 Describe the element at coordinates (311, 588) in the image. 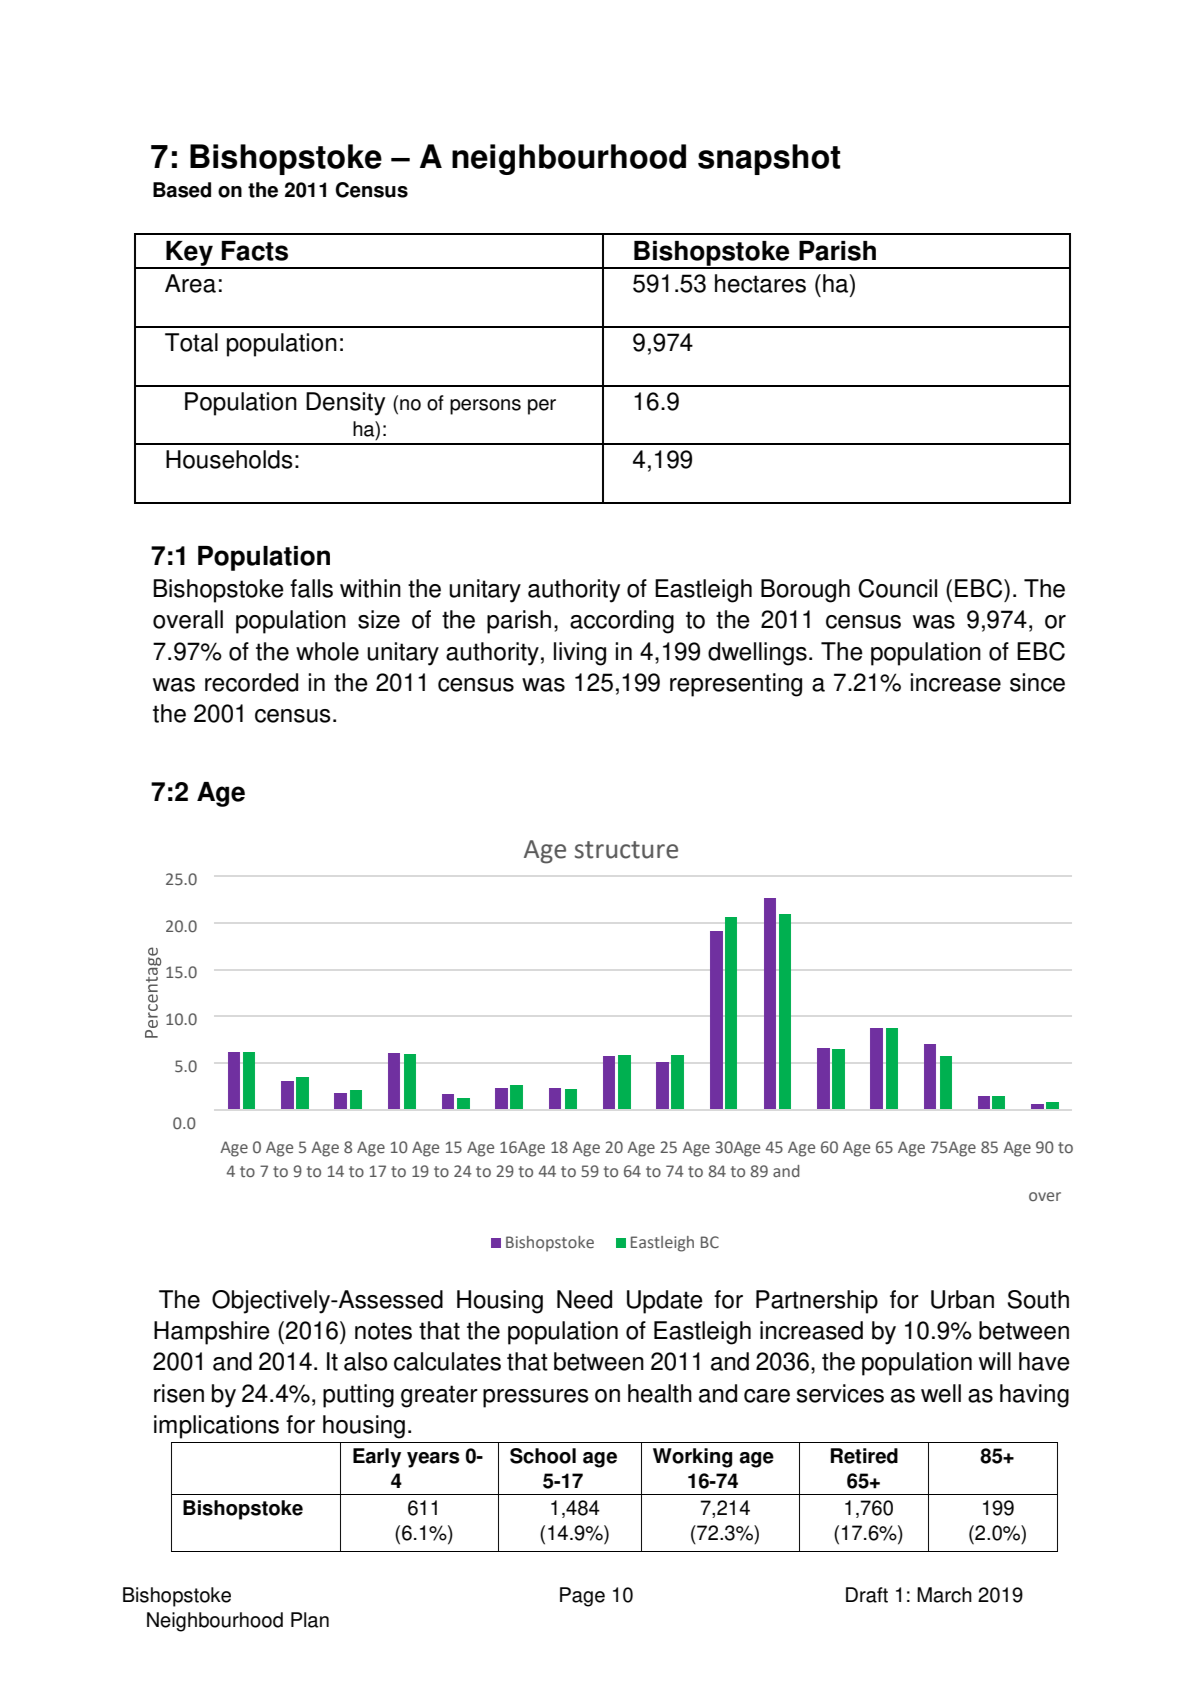

I see `falls` at that location.
